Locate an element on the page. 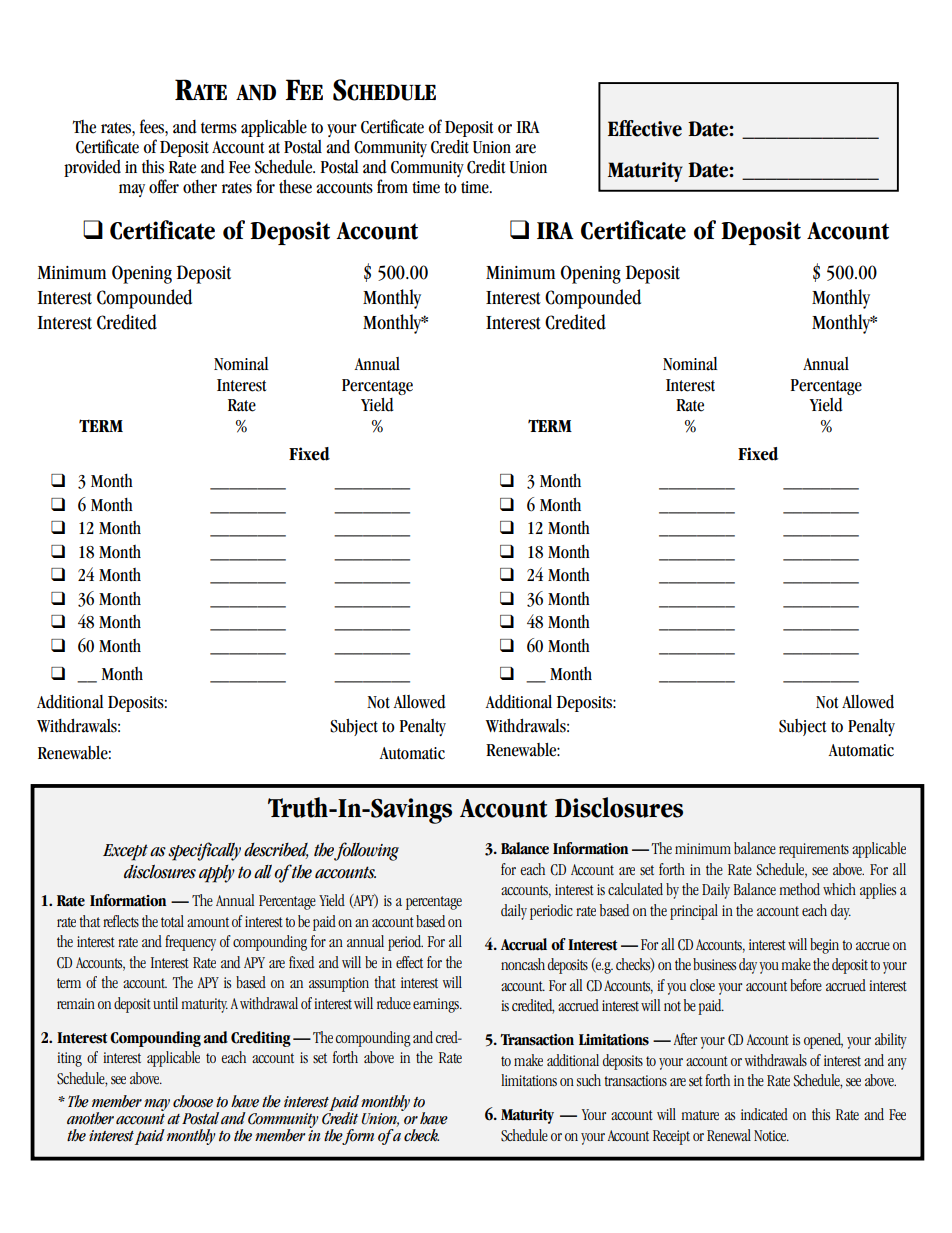 The height and width of the image is (1233, 952). these is located at coordinates (295, 186).
